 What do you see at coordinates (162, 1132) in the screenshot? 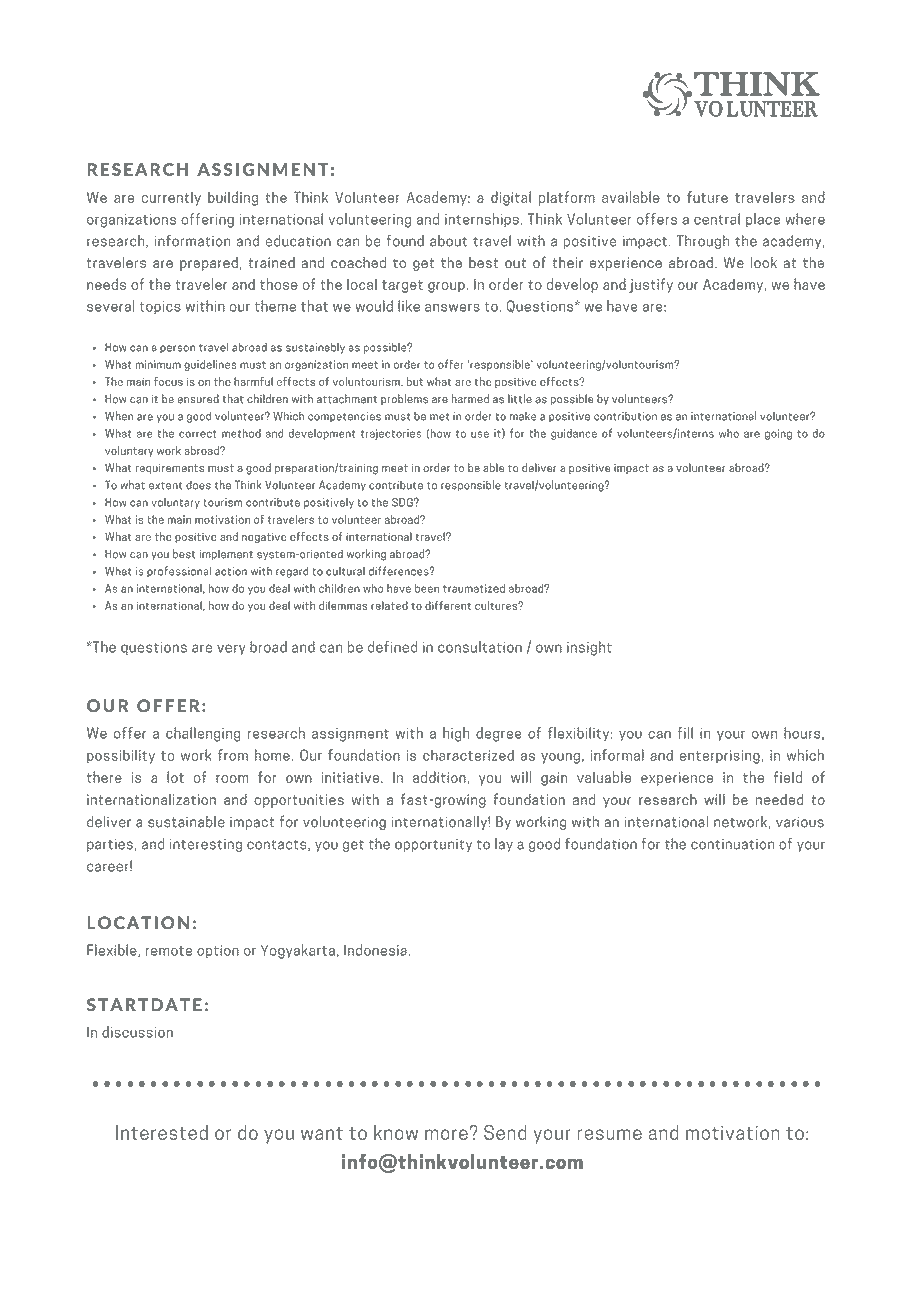
I see `Interested` at bounding box center [162, 1132].
